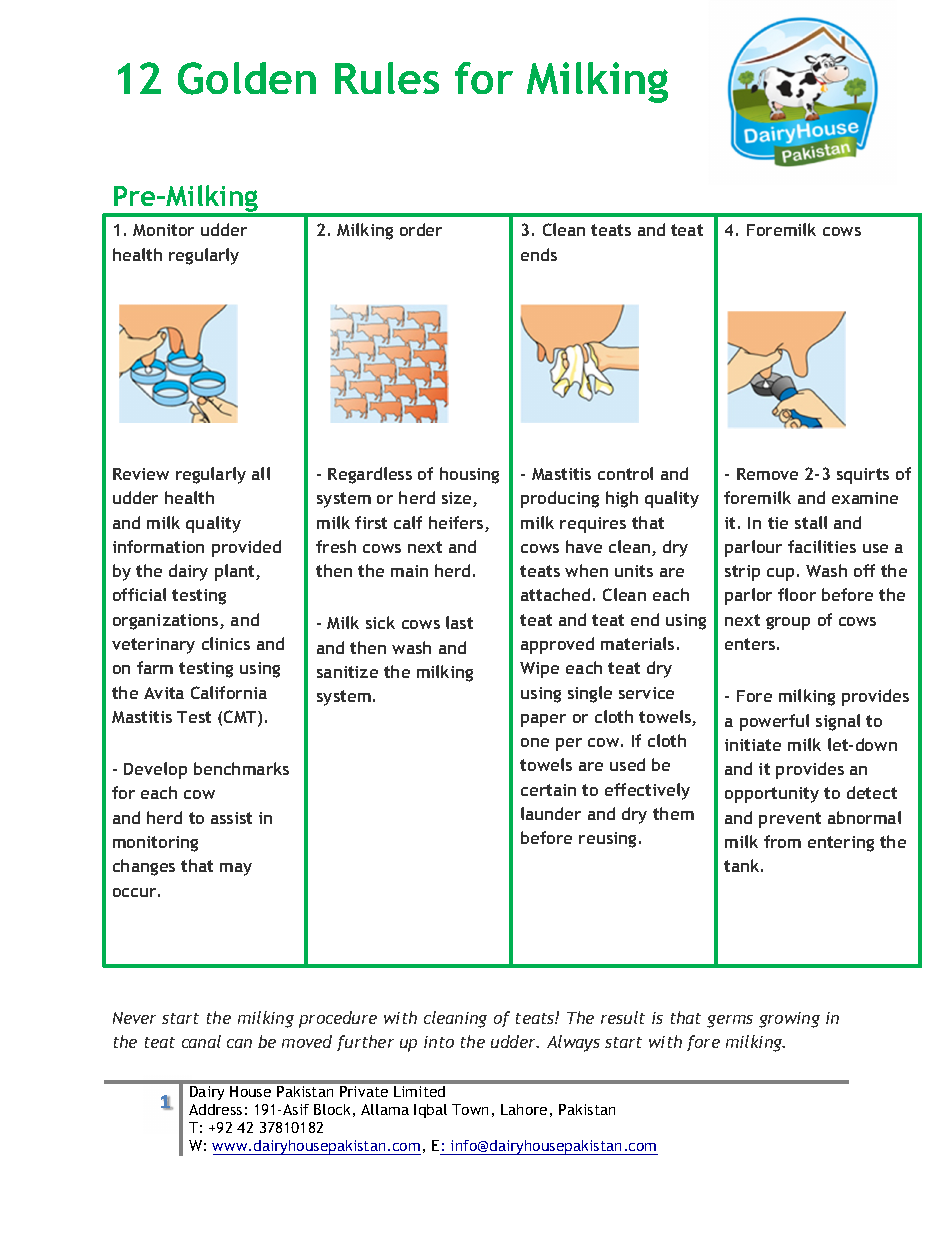 The width and height of the document is (952, 1233). I want to click on Lahore, so click(524, 1109).
